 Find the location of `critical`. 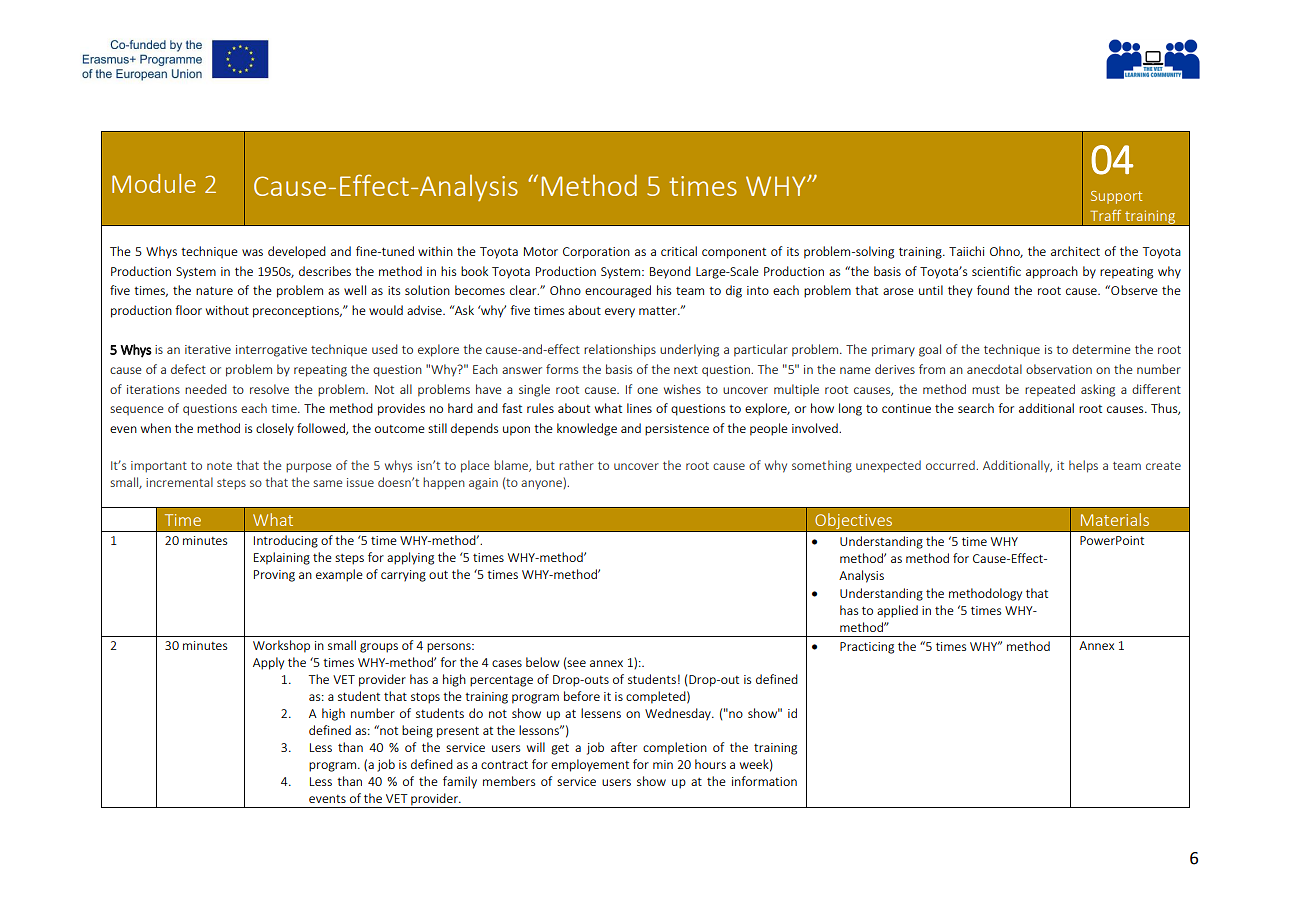

critical is located at coordinates (679, 251).
